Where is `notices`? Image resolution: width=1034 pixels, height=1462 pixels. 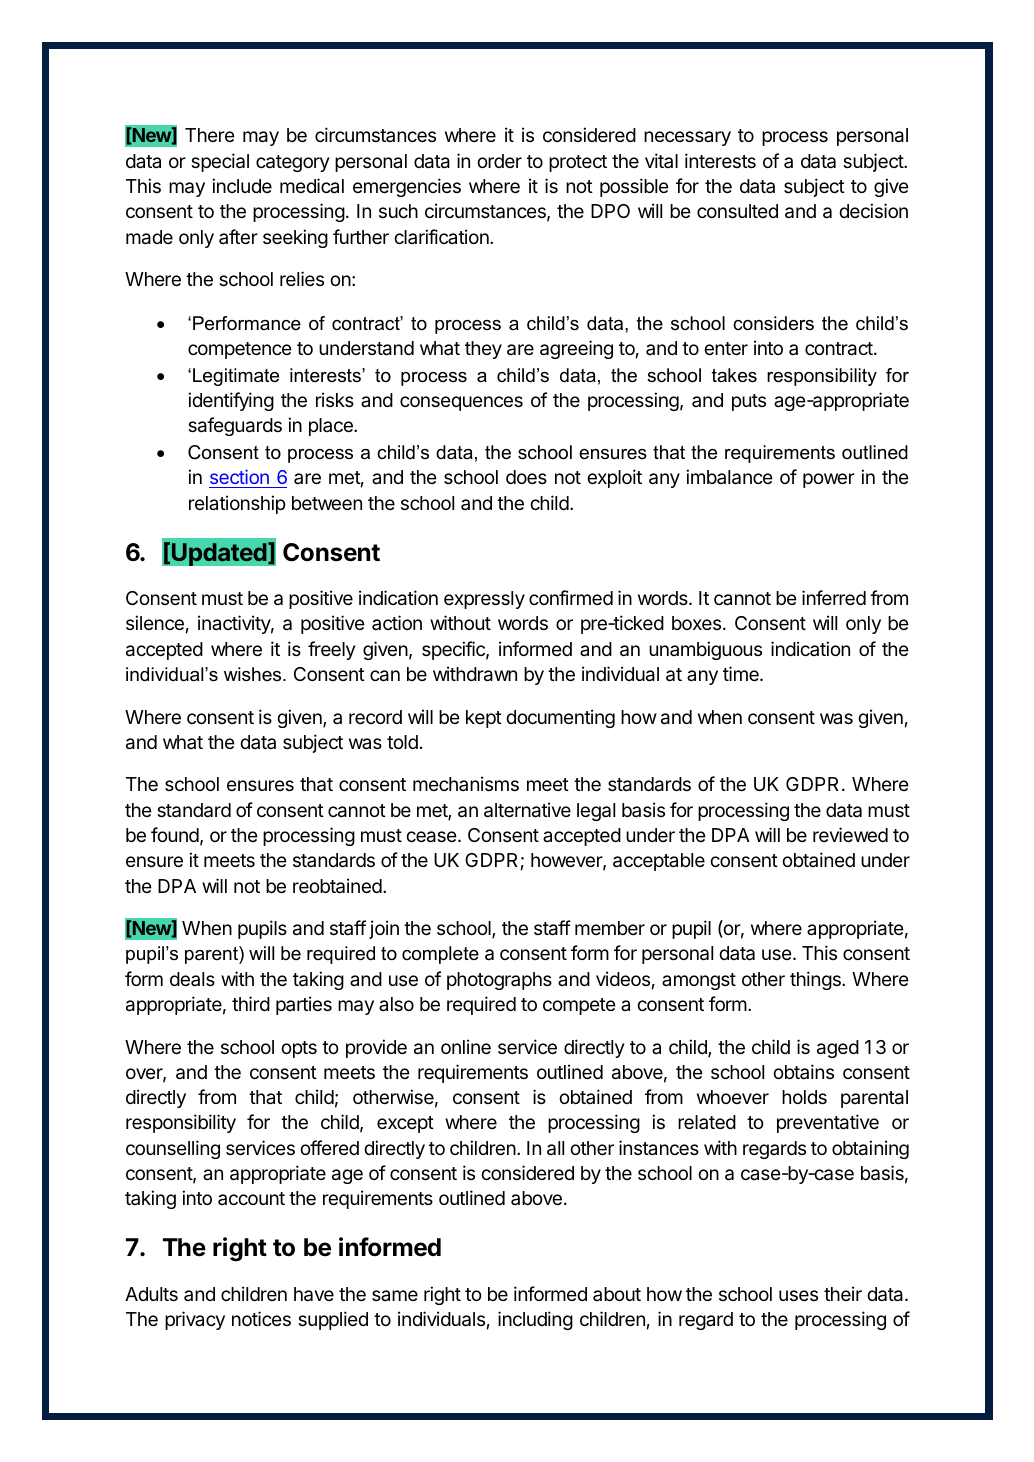
notices is located at coordinates (261, 1318).
